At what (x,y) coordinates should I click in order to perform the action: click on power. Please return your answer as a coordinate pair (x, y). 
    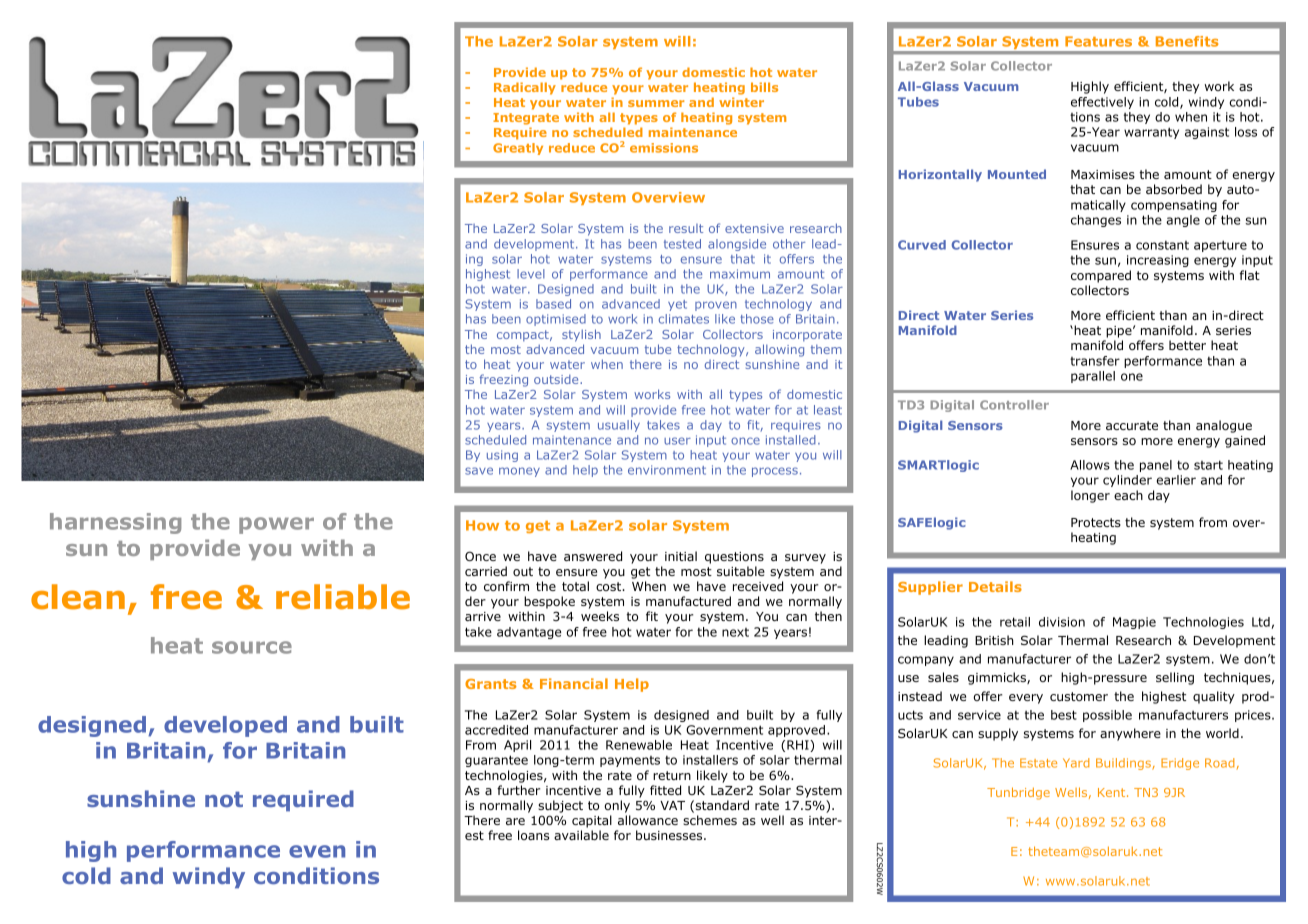
    Looking at the image, I should click on (276, 525).
